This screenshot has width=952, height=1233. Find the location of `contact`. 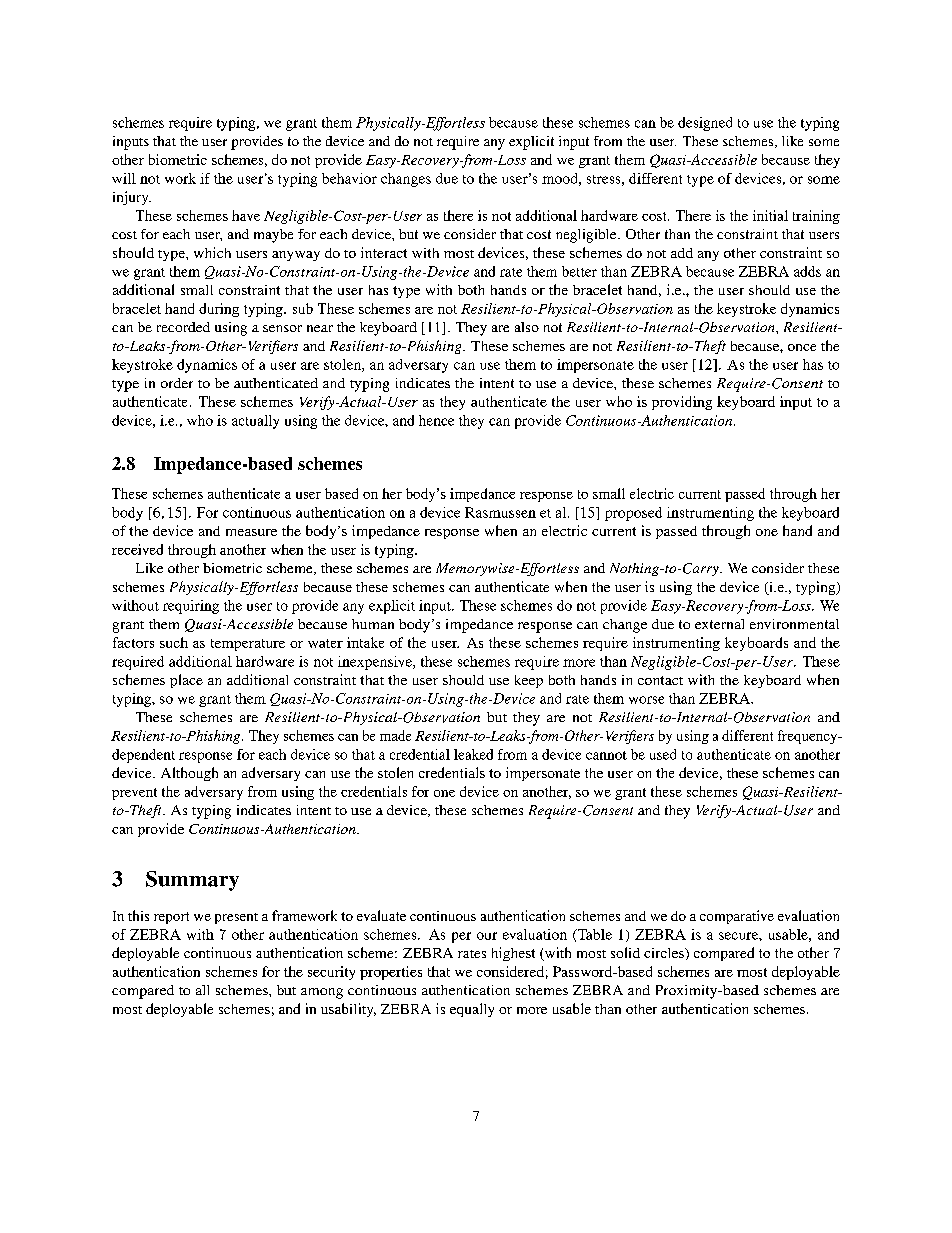

contact is located at coordinates (660, 680).
